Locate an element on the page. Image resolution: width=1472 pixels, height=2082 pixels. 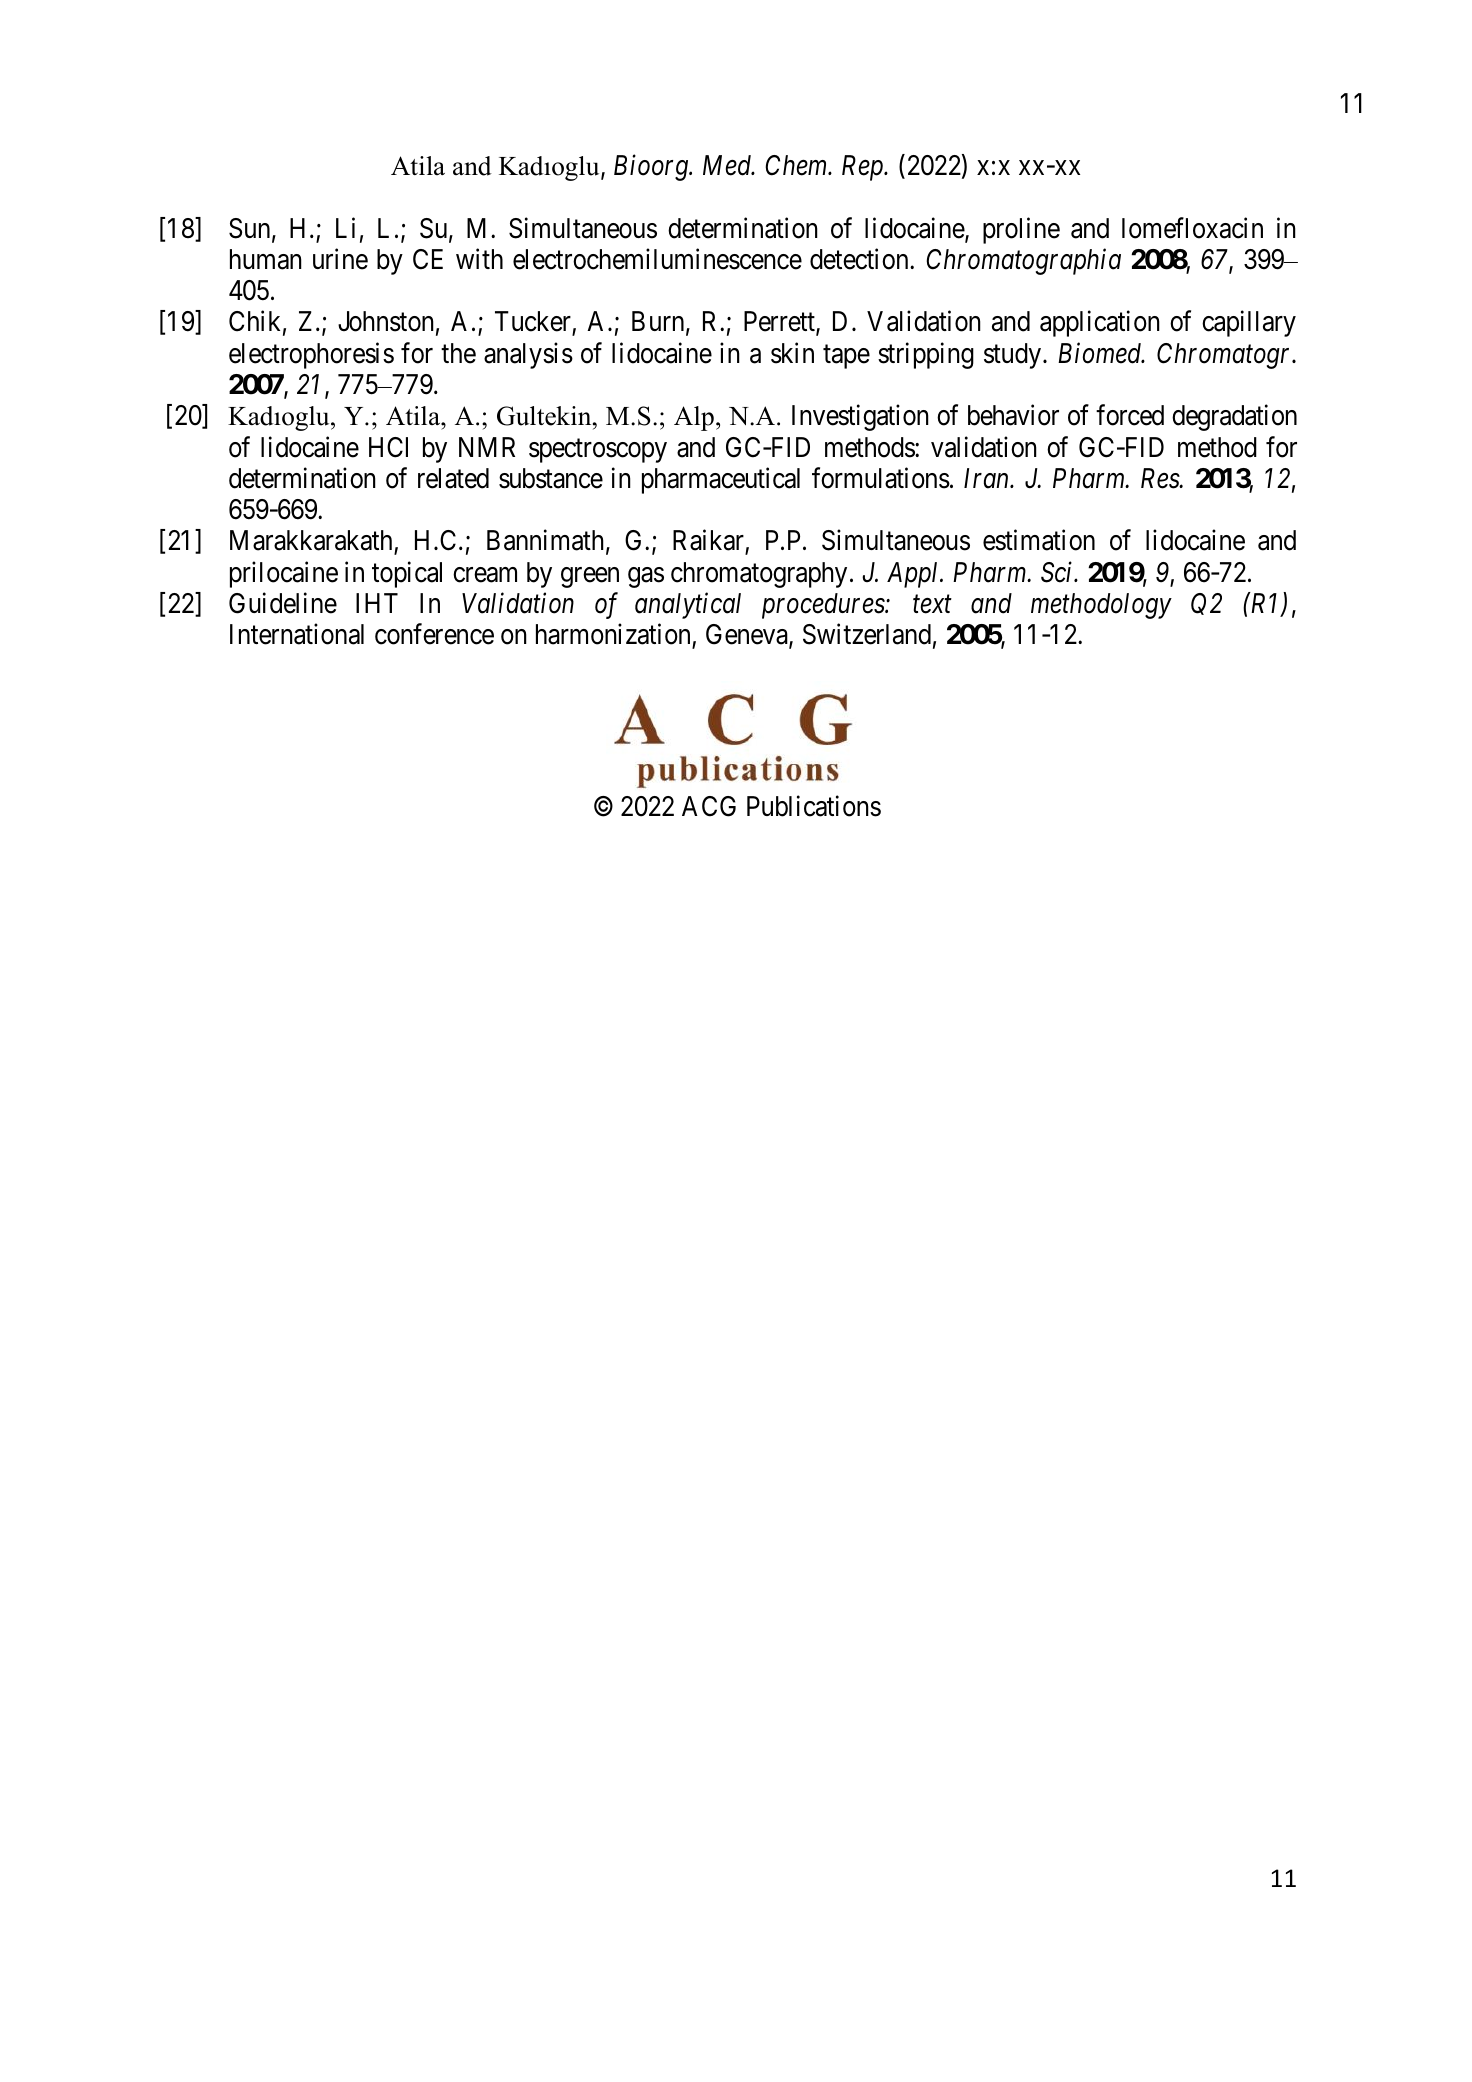
related is located at coordinates (453, 478).
